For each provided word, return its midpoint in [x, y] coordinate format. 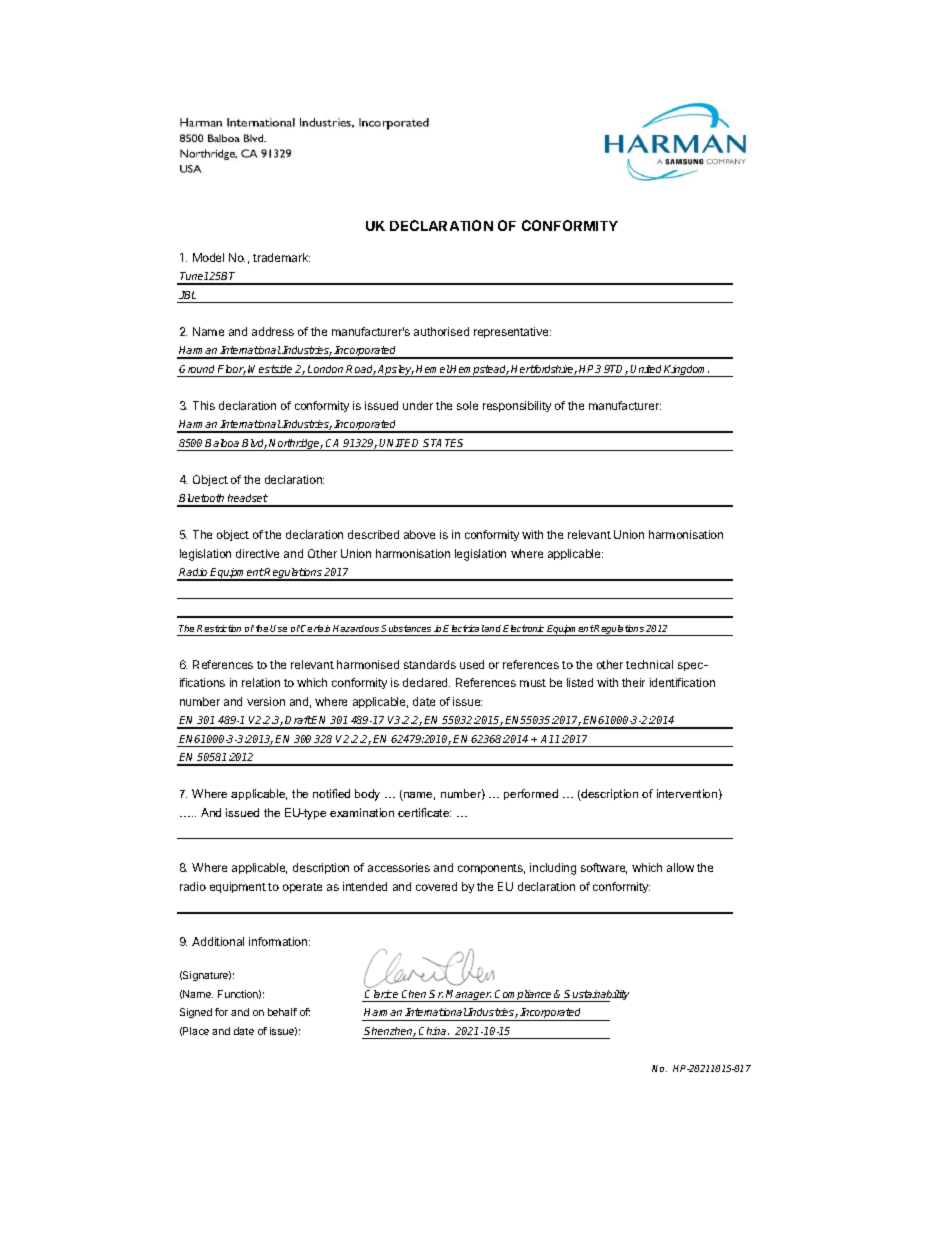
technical [649, 664]
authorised [441, 331]
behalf [282, 1012]
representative [512, 332]
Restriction [219, 628]
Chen [414, 994]
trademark [281, 257]
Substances [406, 628]
